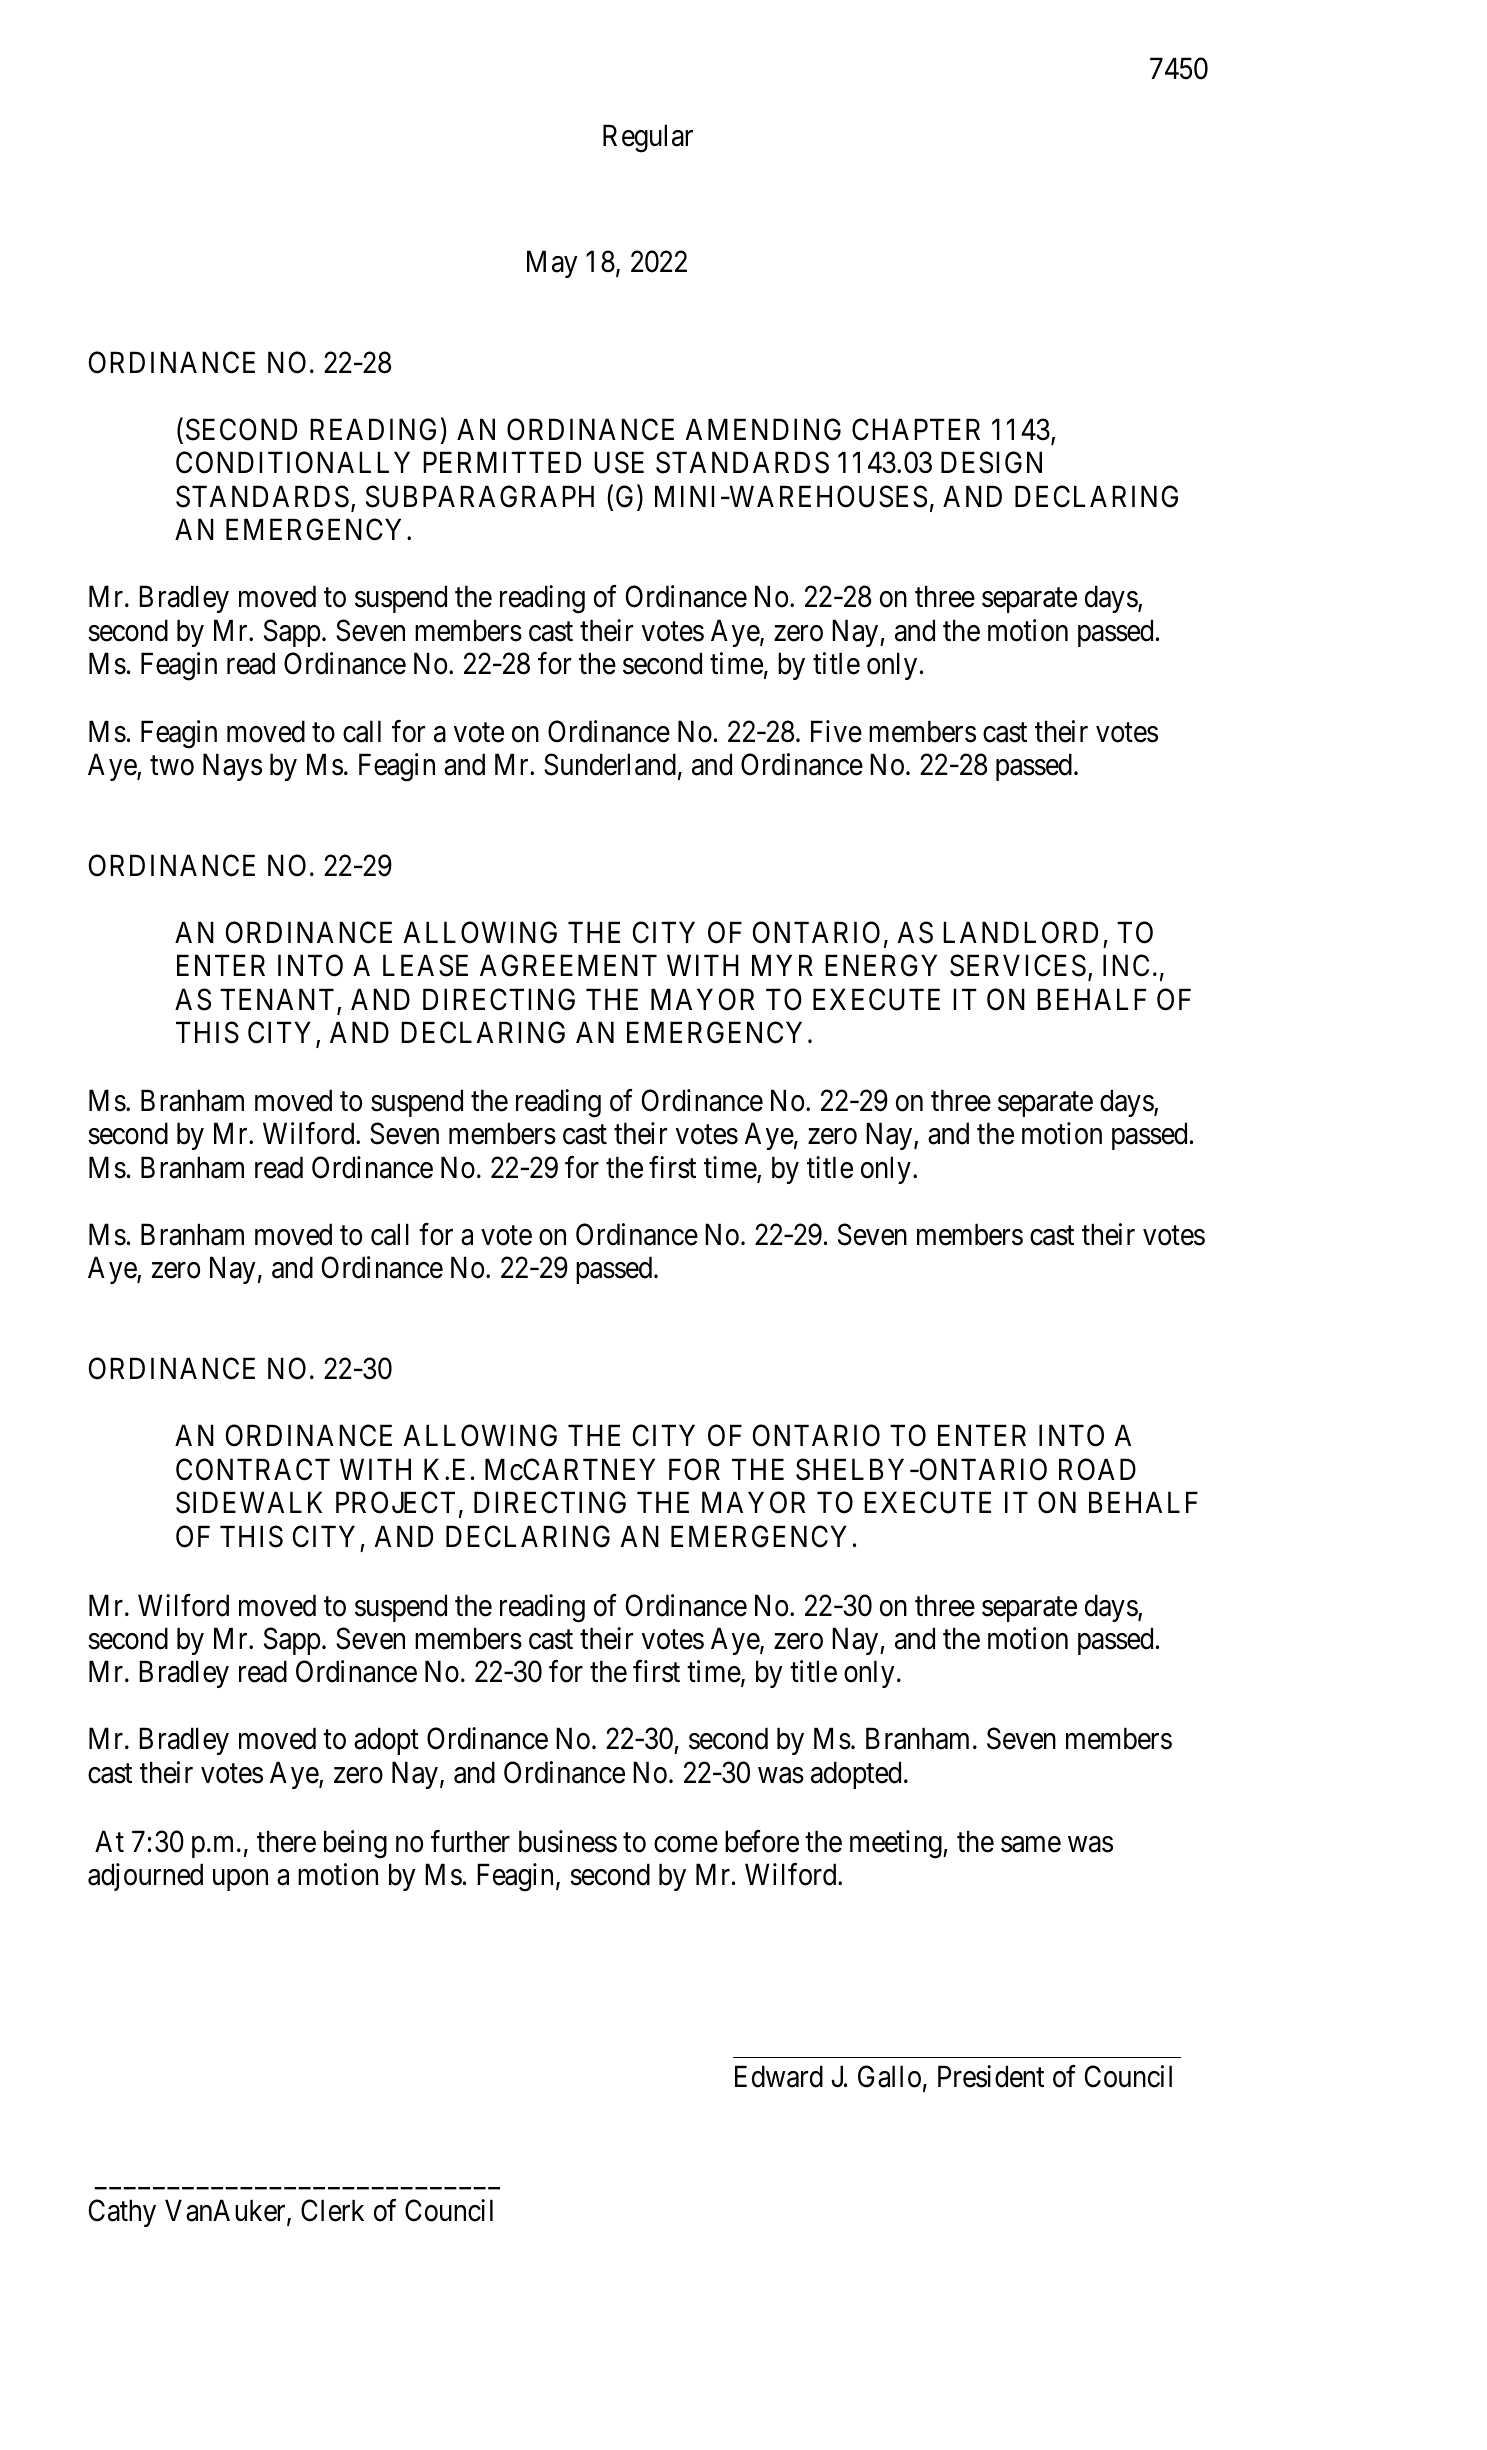 This document has width=1487, height=2450. What do you see at coordinates (916, 429) in the document?
I see `CHAPTER` at bounding box center [916, 429].
